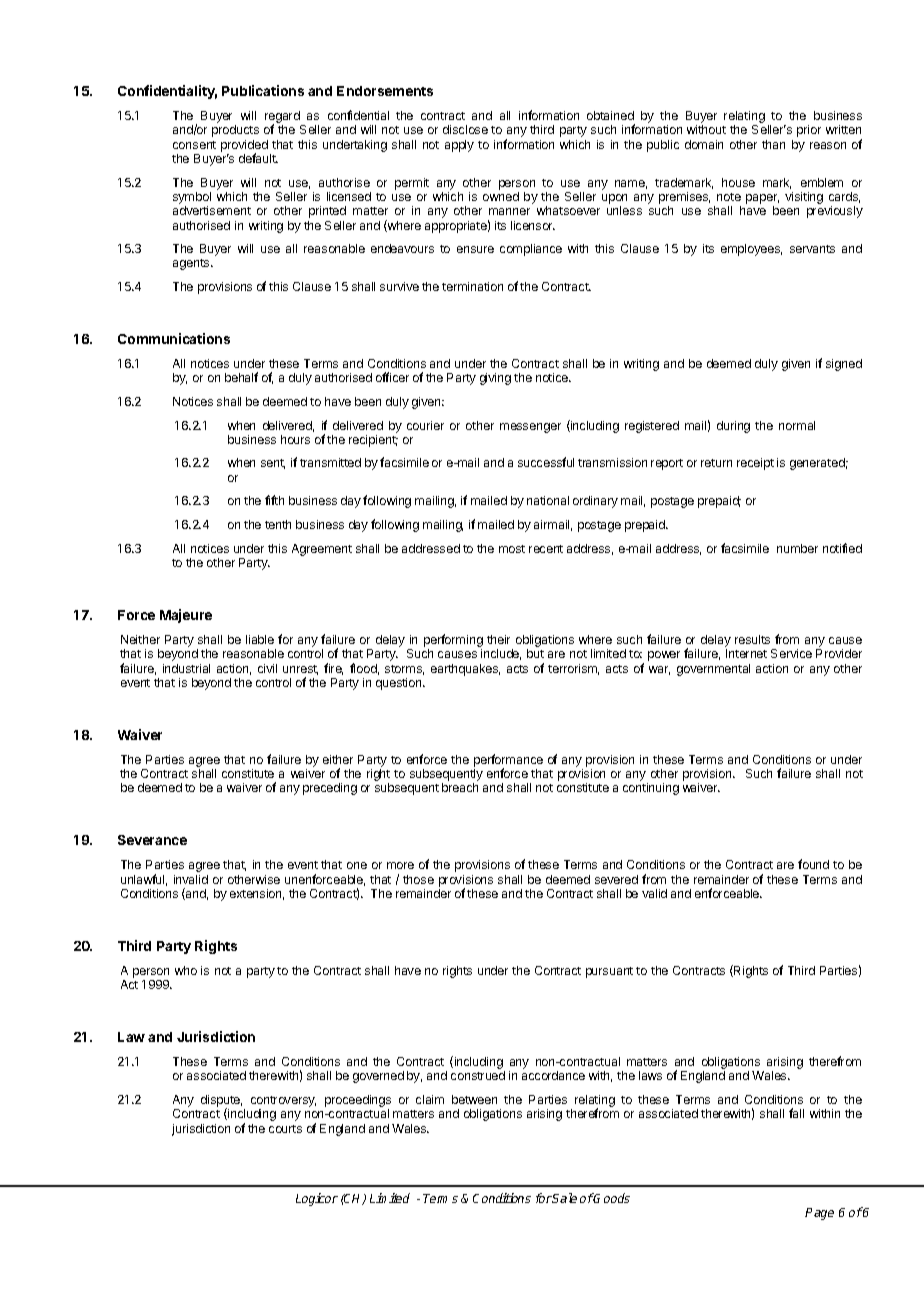 Image resolution: width=924 pixels, height=1308 pixels. Describe the element at coordinates (152, 840) in the screenshot. I see `Severance` at that location.
